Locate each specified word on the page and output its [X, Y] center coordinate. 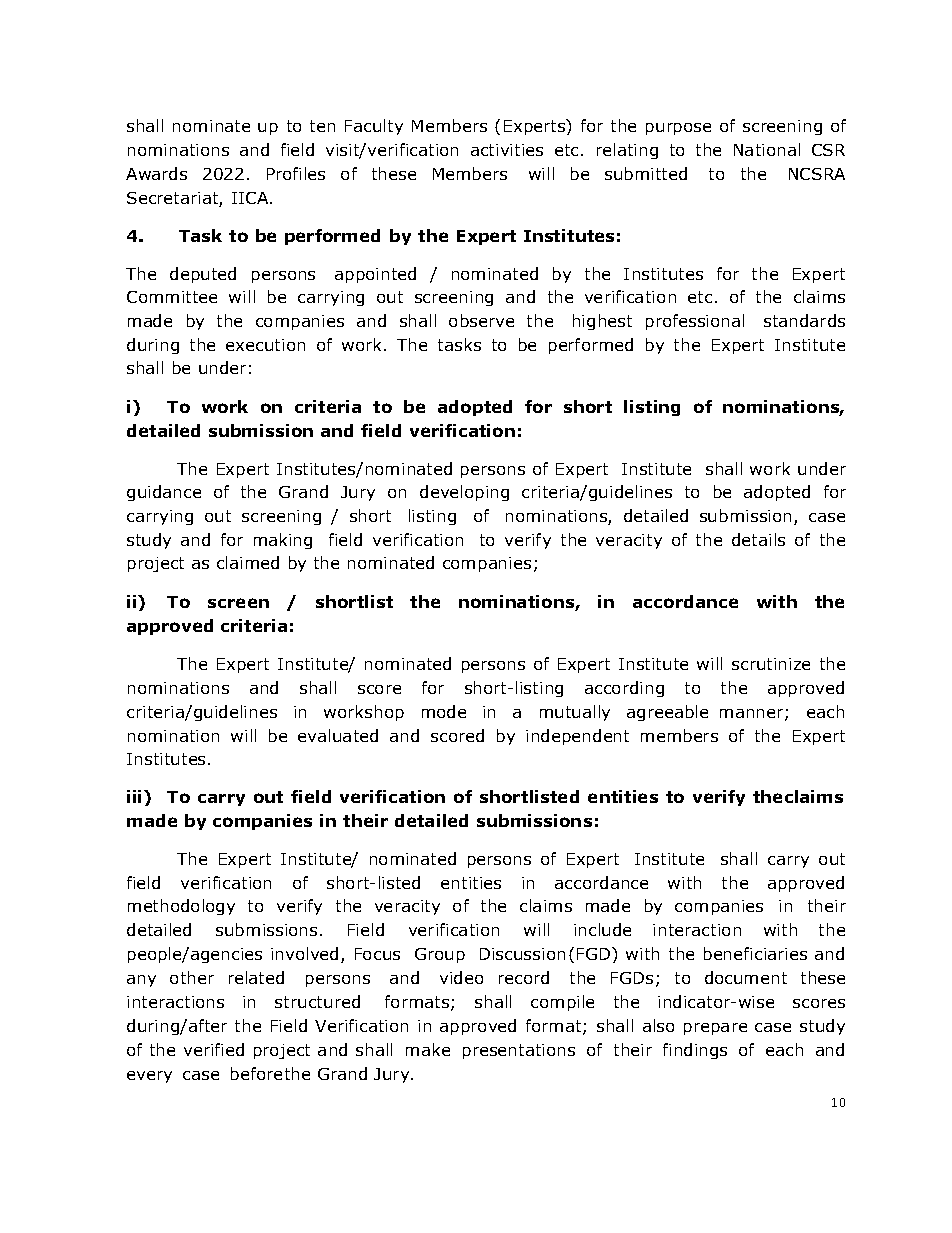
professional [695, 322]
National [767, 149]
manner [753, 715]
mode [444, 711]
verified [214, 1049]
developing [464, 493]
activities [507, 150]
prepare [715, 1029]
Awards [156, 173]
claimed [248, 562]
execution [265, 345]
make [428, 1049]
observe [481, 320]
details [758, 539]
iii [136, 796]
